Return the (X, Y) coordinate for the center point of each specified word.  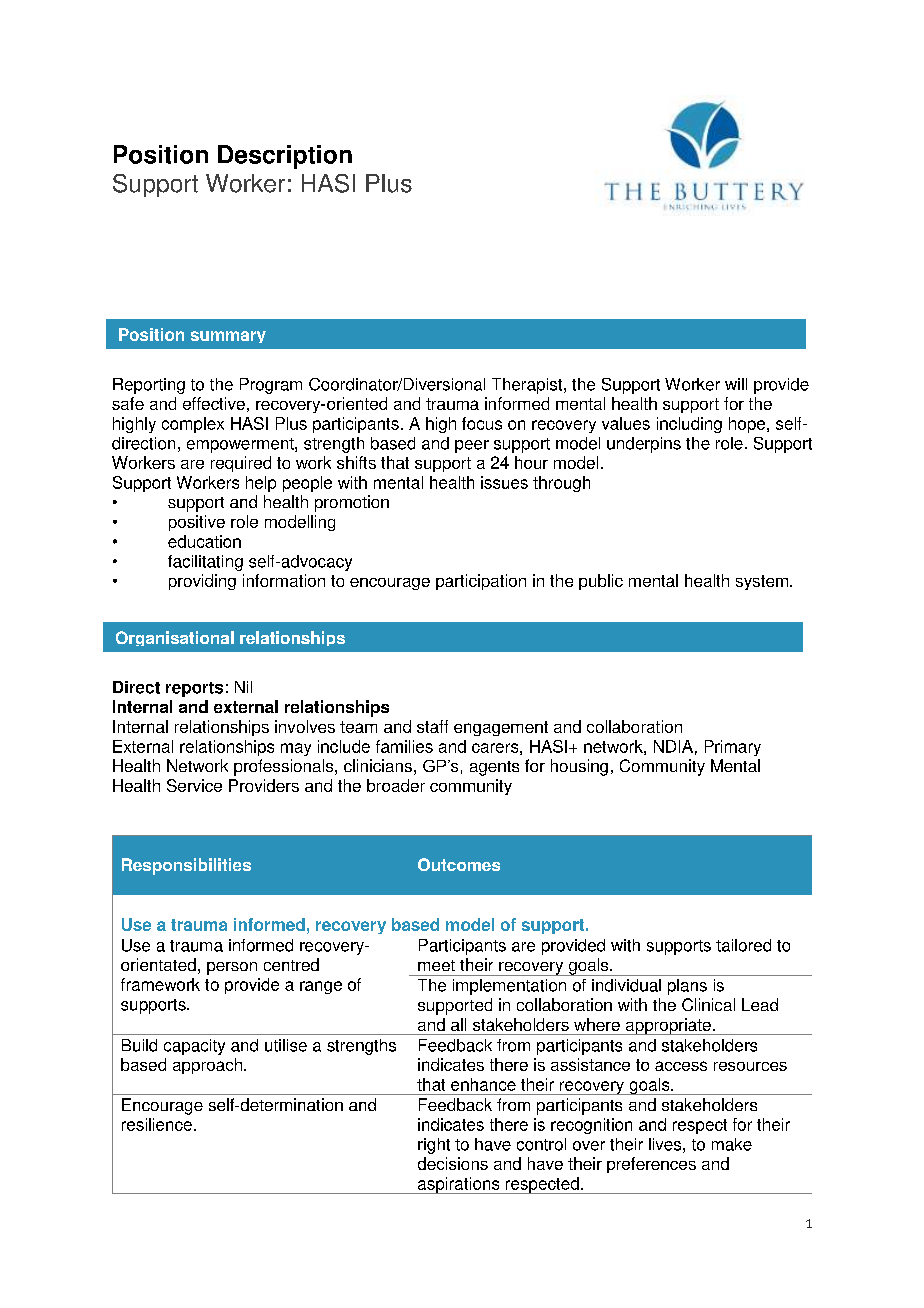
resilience (157, 1124)
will (736, 384)
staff (432, 726)
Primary (733, 748)
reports (194, 689)
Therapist (528, 386)
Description (285, 157)
